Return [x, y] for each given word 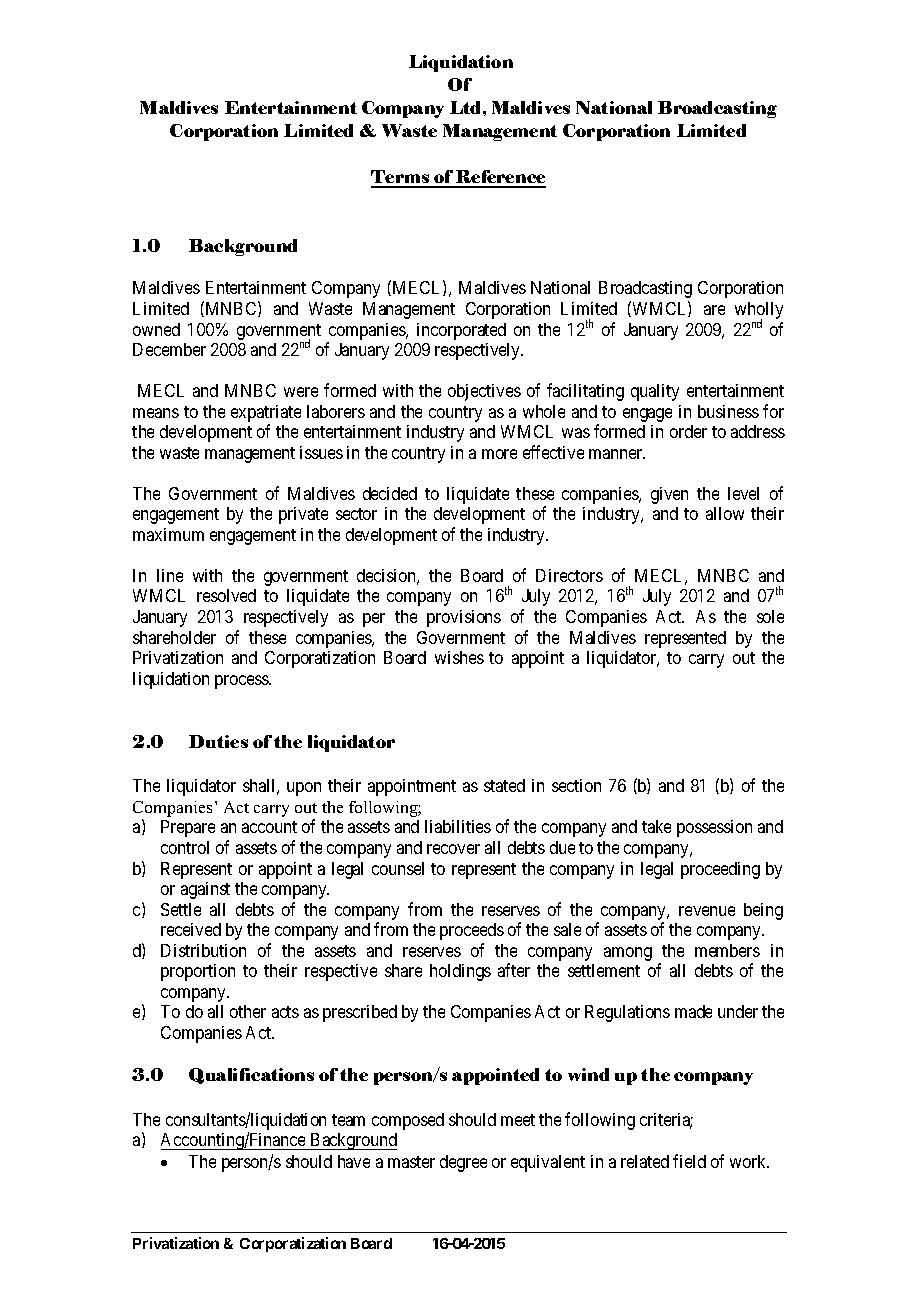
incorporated [461, 331]
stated [504, 785]
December [169, 349]
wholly [759, 312]
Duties [218, 741]
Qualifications [251, 1076]
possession [714, 828]
